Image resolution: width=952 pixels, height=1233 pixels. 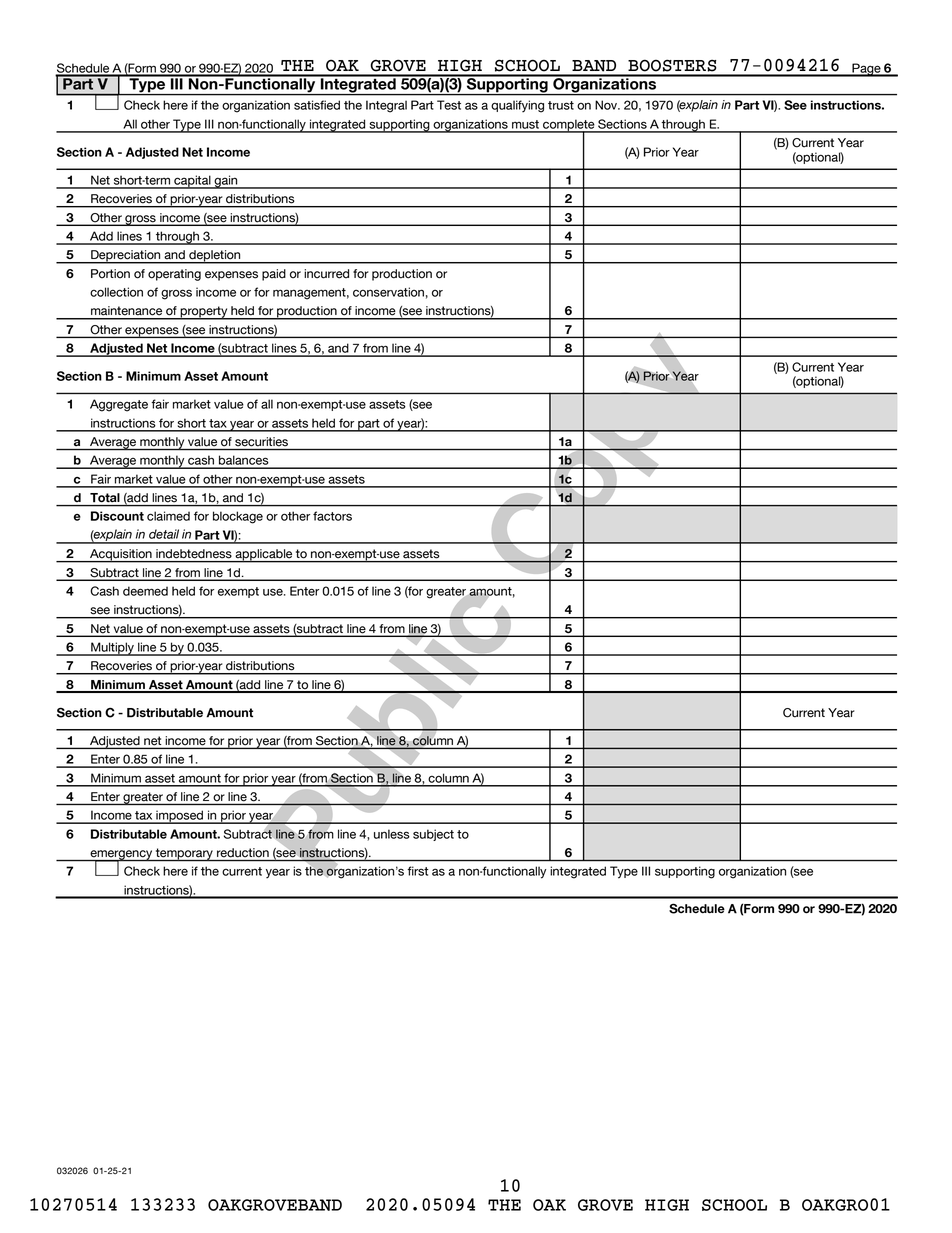 What do you see at coordinates (238, 517) in the screenshot?
I see `blockage` at bounding box center [238, 517].
